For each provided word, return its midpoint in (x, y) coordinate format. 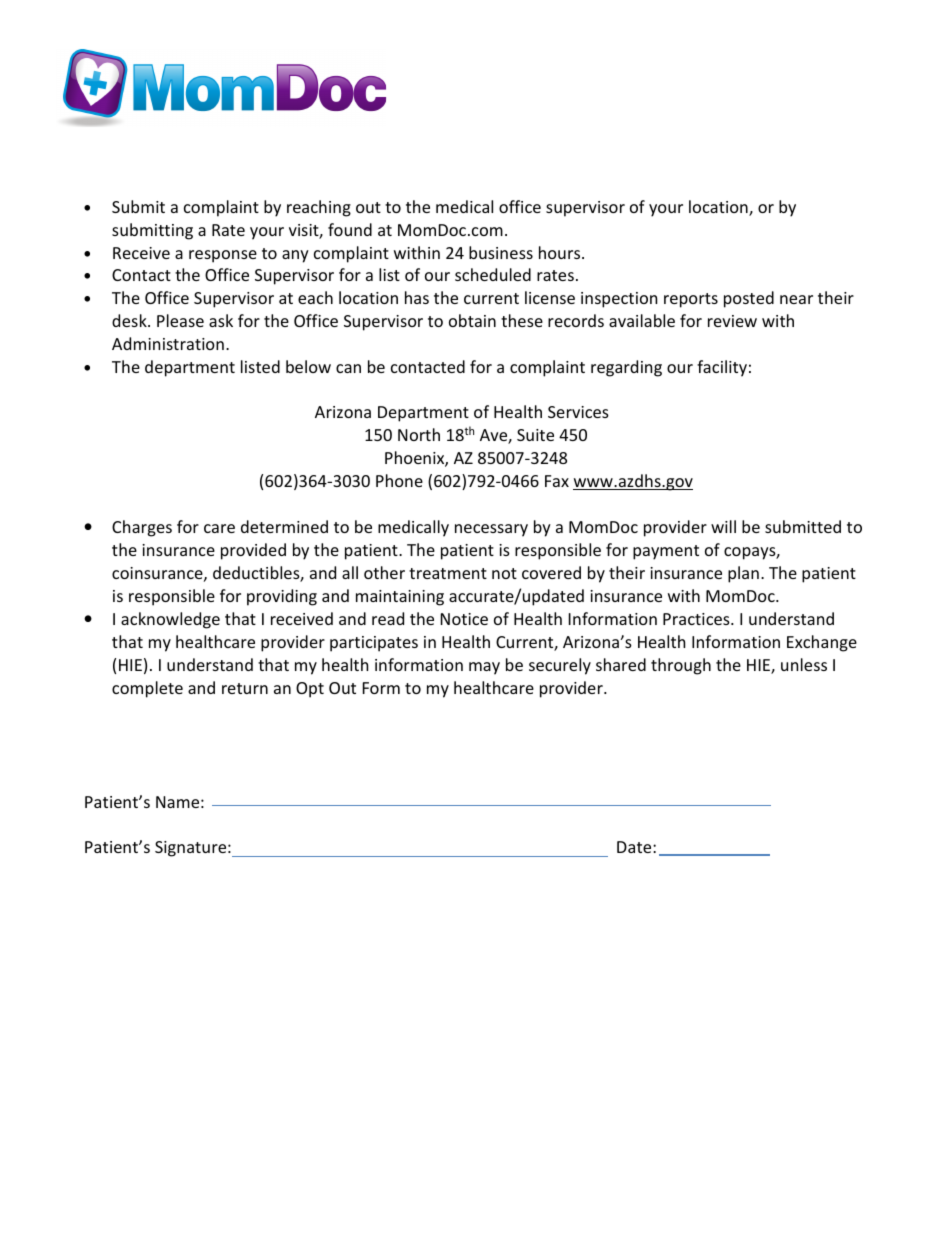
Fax (557, 481)
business (501, 252)
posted (749, 299)
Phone (399, 480)
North (419, 434)
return (245, 688)
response (223, 256)
